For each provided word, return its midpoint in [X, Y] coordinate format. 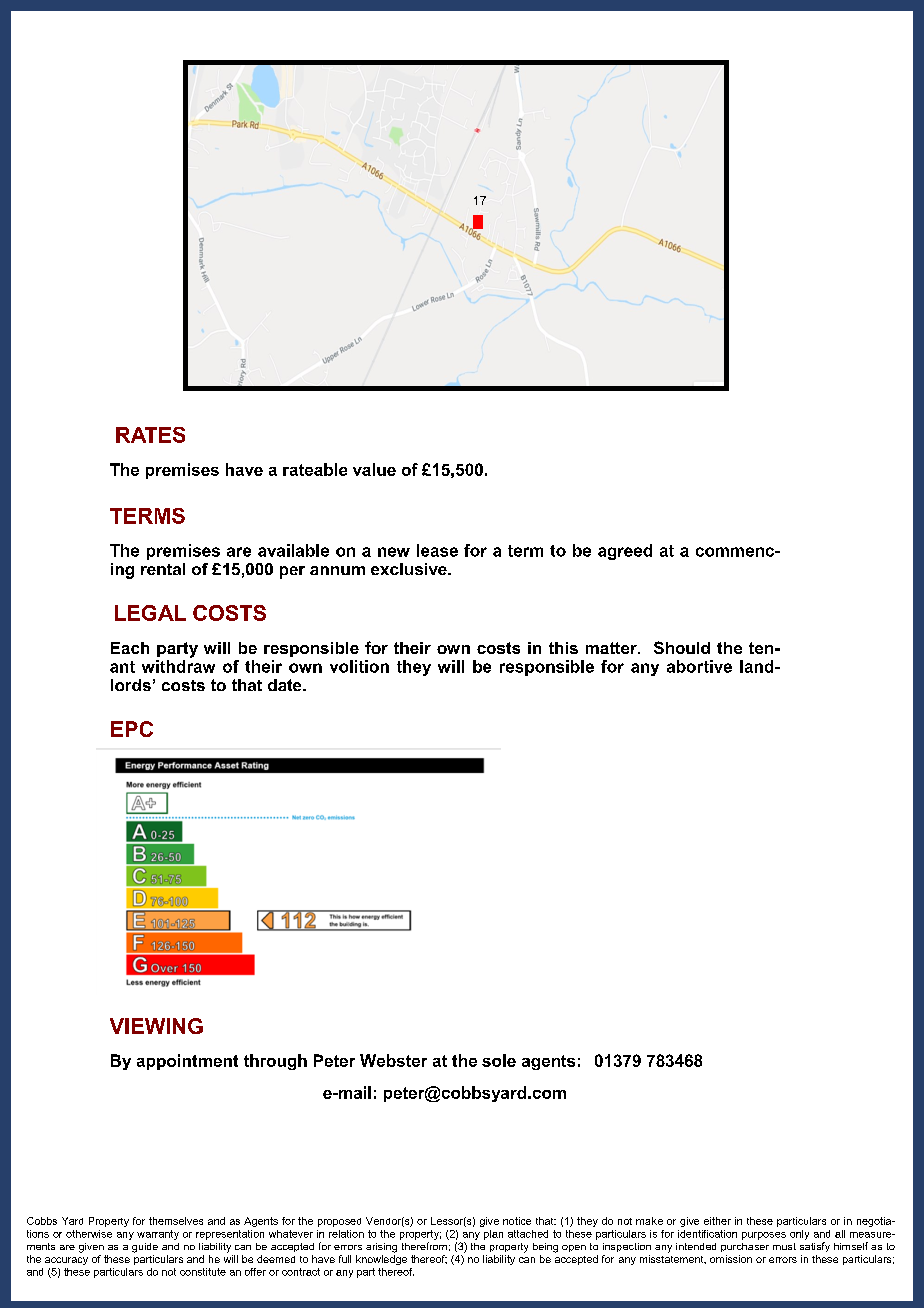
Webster [393, 1060]
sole [499, 1060]
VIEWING [156, 1026]
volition [359, 666]
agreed [625, 552]
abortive [699, 666]
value [374, 469]
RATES [150, 435]
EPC [132, 729]
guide [145, 1248]
